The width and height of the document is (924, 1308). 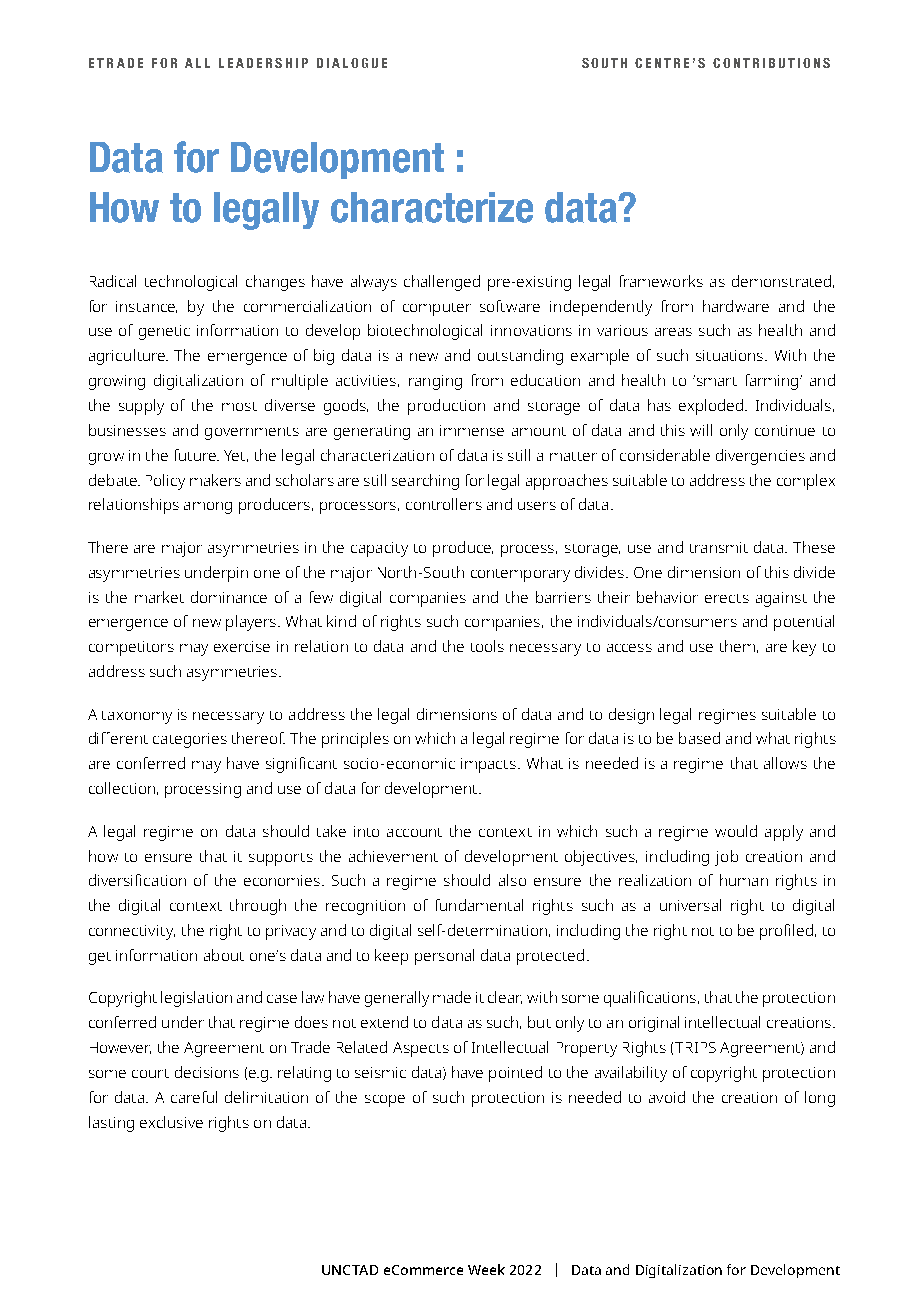 What do you see at coordinates (487, 646) in the document?
I see `tools` at bounding box center [487, 646].
